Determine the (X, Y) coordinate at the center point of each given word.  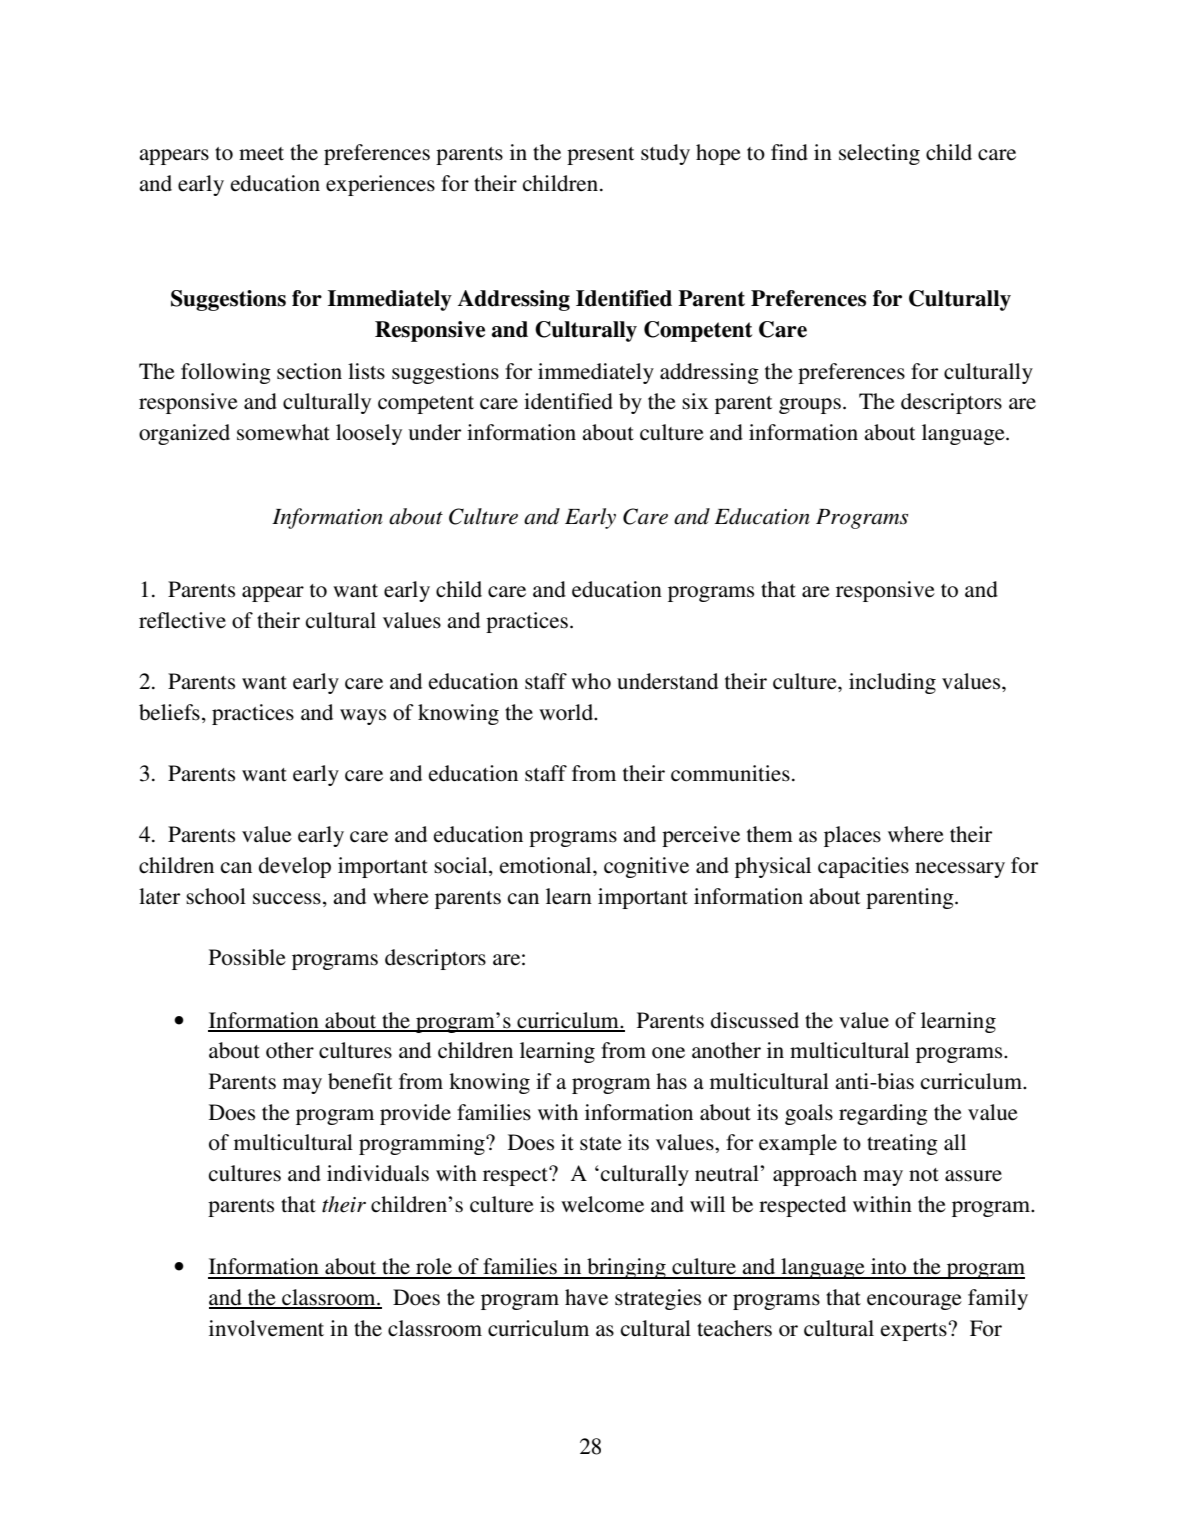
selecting (879, 154)
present (601, 156)
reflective (182, 620)
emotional (547, 865)
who (591, 681)
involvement (266, 1328)
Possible (247, 957)
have (586, 1297)
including (892, 683)
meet (261, 154)
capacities (863, 867)
